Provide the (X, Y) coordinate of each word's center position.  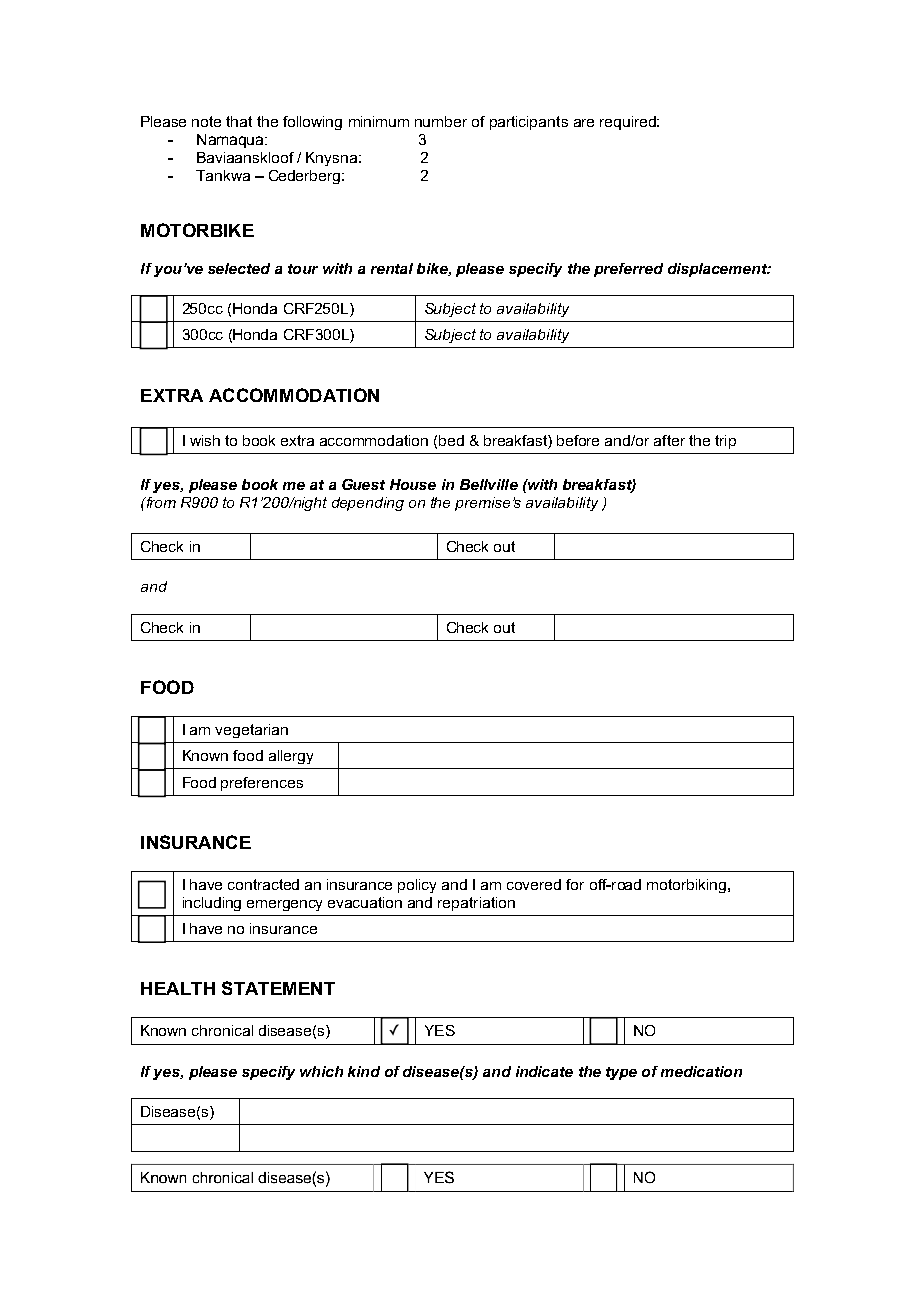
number (441, 121)
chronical (222, 1030)
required (629, 123)
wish (205, 440)
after (669, 440)
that (239, 121)
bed (451, 440)
